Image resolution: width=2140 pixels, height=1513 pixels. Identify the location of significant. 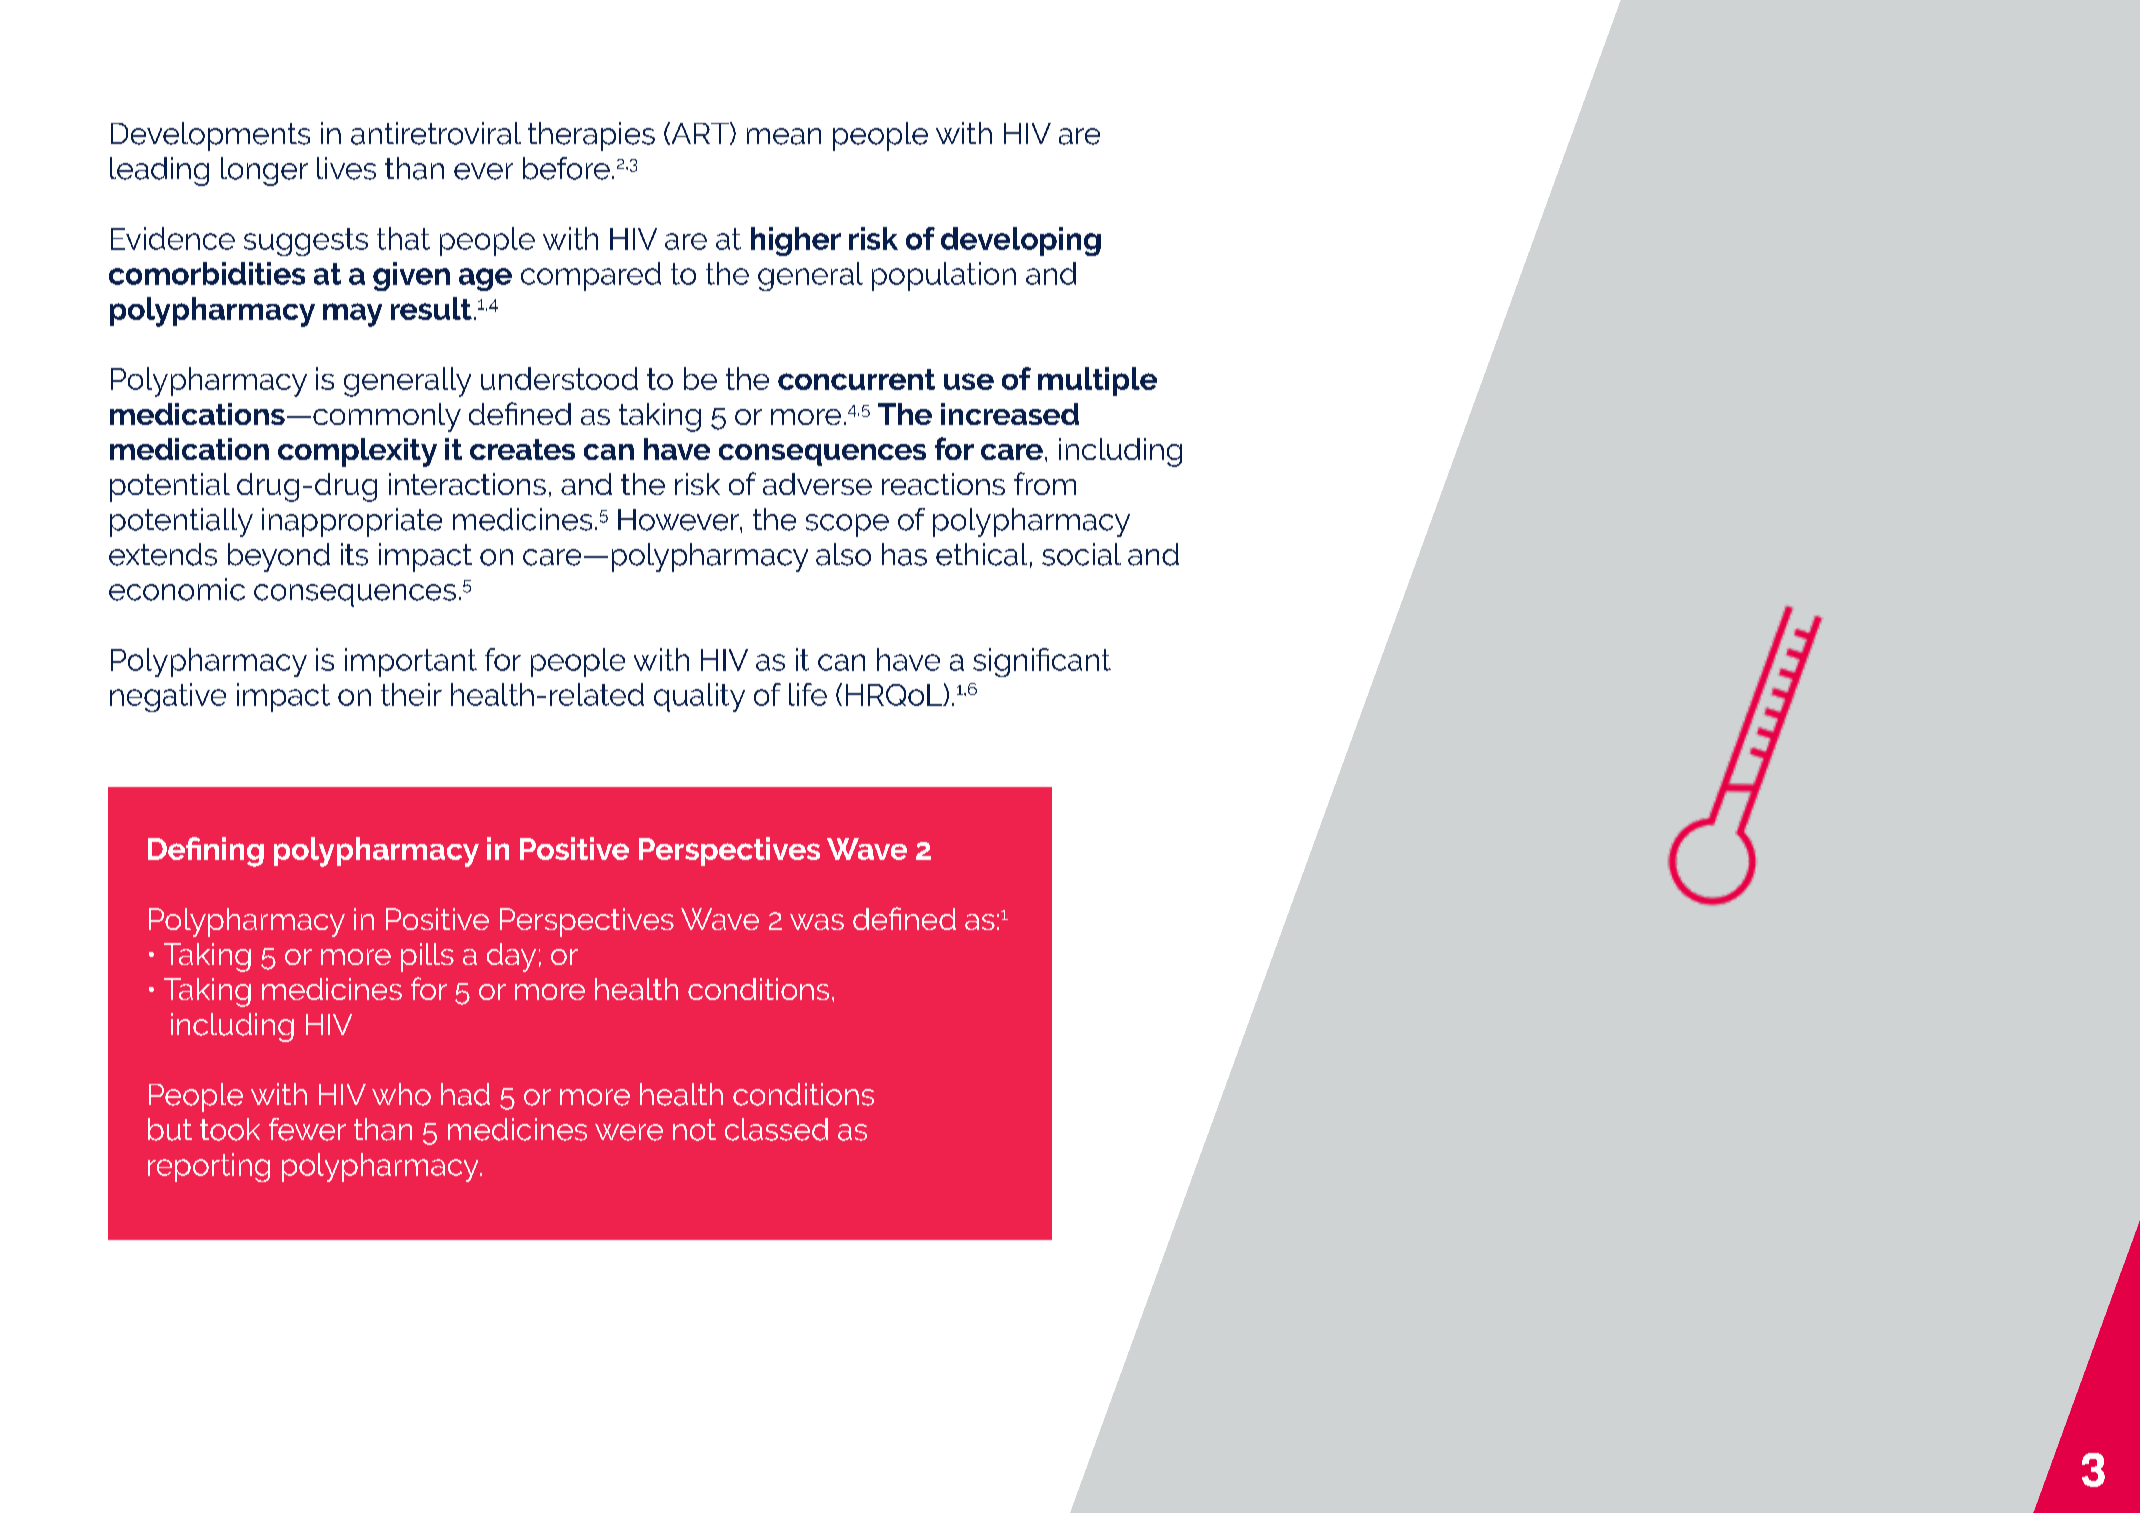
(1042, 662).
